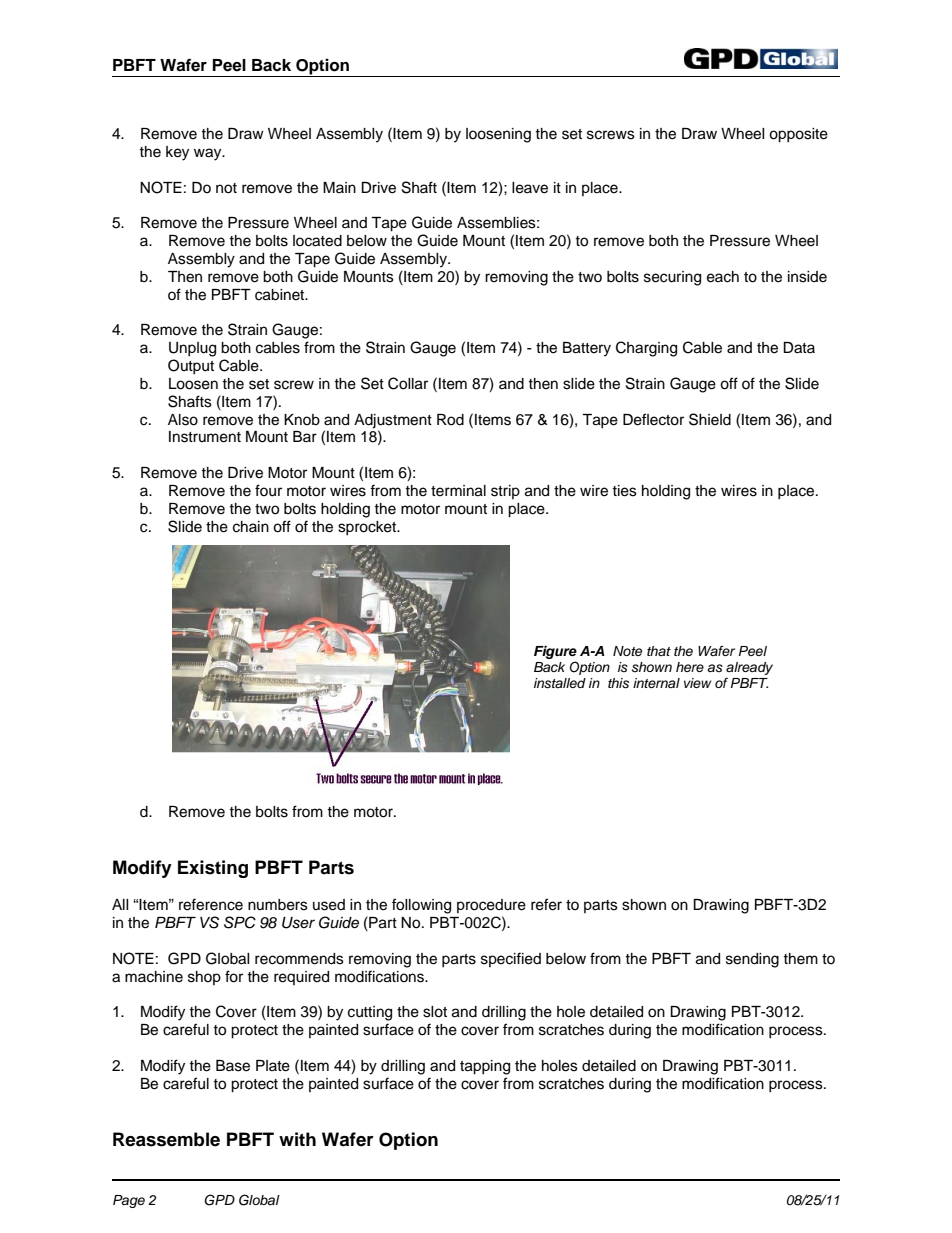 The image size is (952, 1233). I want to click on leave, so click(530, 188).
